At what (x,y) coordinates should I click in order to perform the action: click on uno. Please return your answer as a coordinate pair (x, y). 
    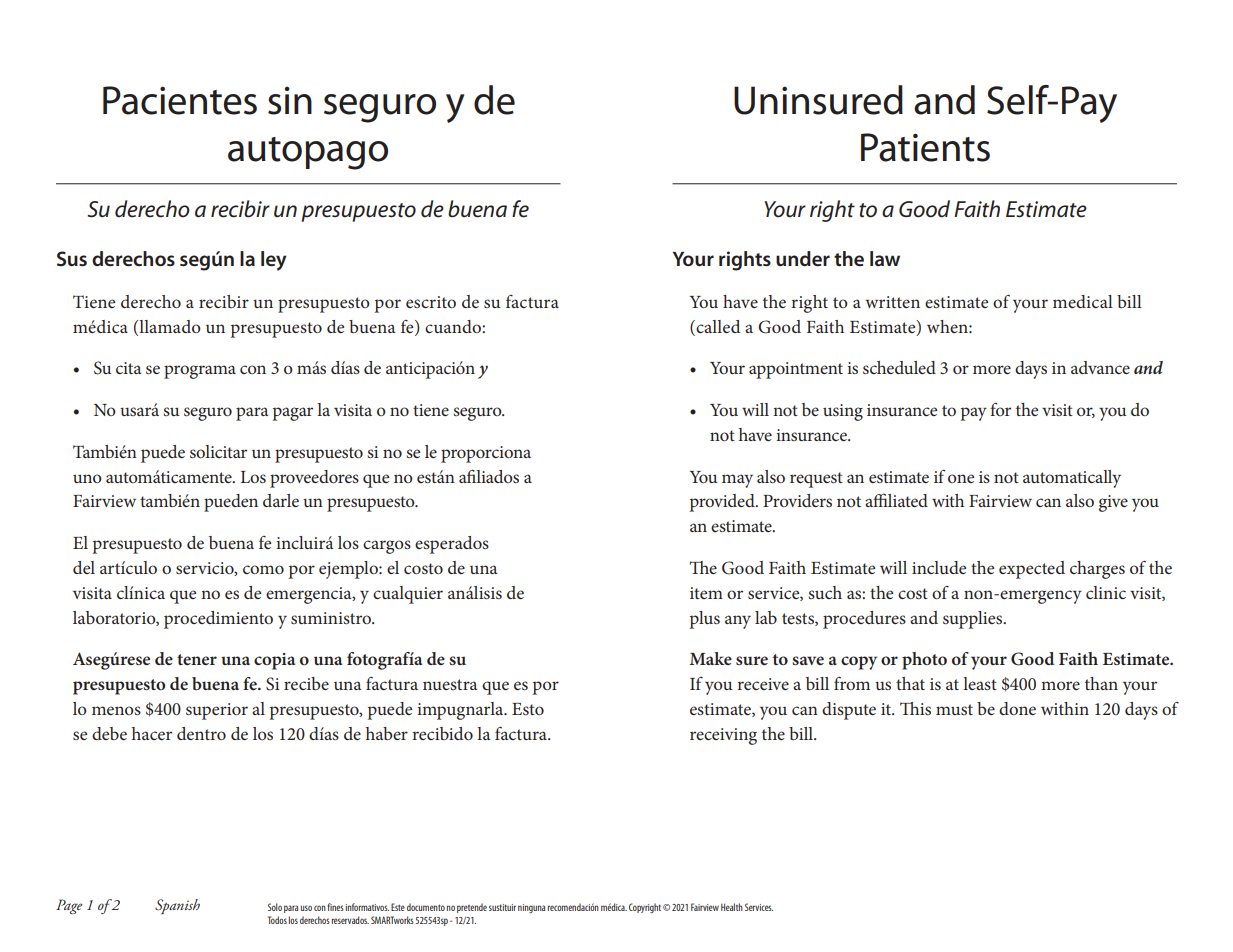
    Looking at the image, I should click on (87, 478).
